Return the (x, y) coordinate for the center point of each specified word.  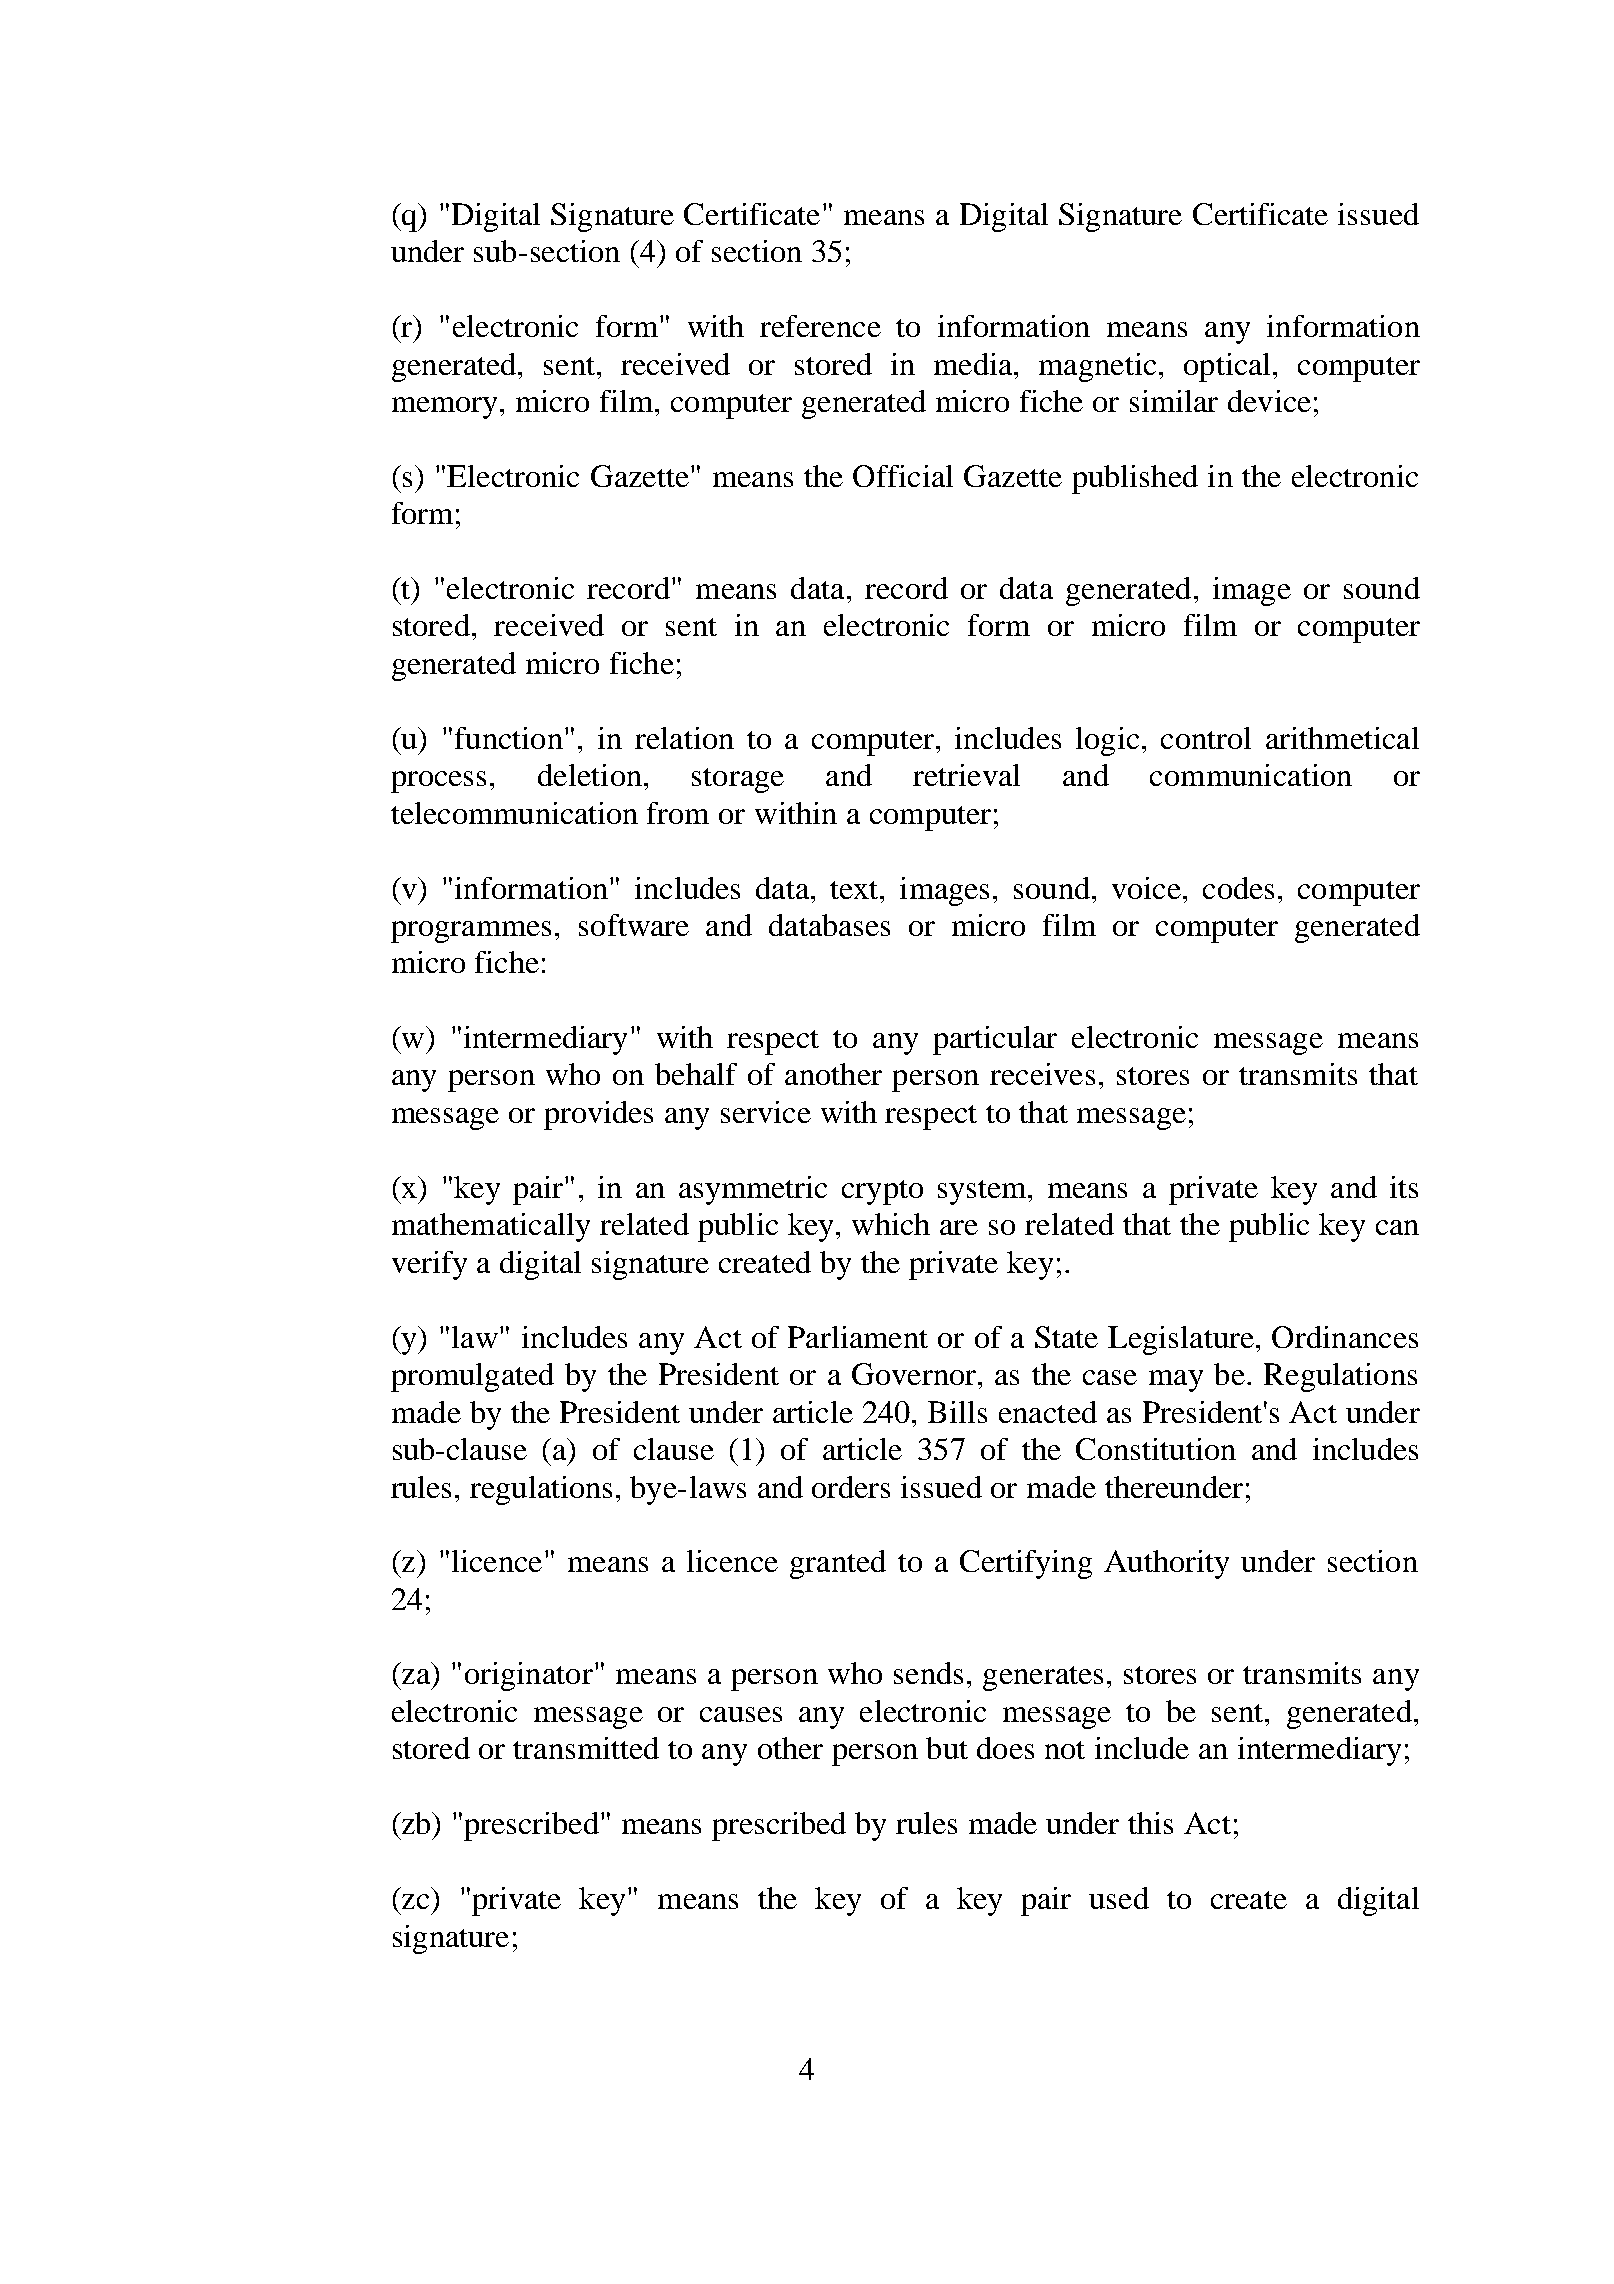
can (1397, 1227)
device (1269, 401)
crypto (882, 1192)
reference (820, 326)
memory (444, 408)
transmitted (586, 1748)
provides (598, 1115)
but (947, 1748)
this (1150, 1823)
